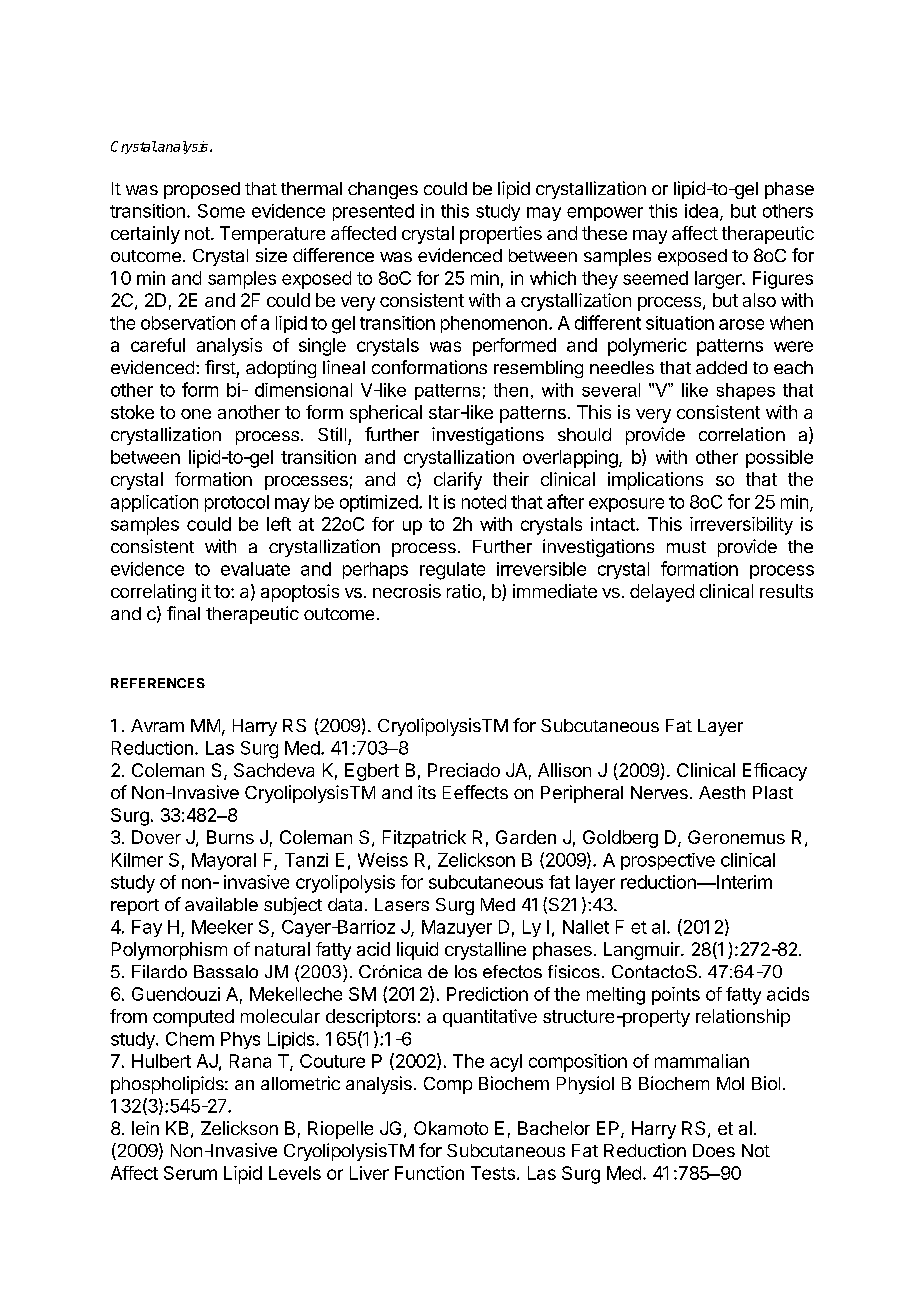  I want to click on Fitzpatrick, so click(424, 839).
